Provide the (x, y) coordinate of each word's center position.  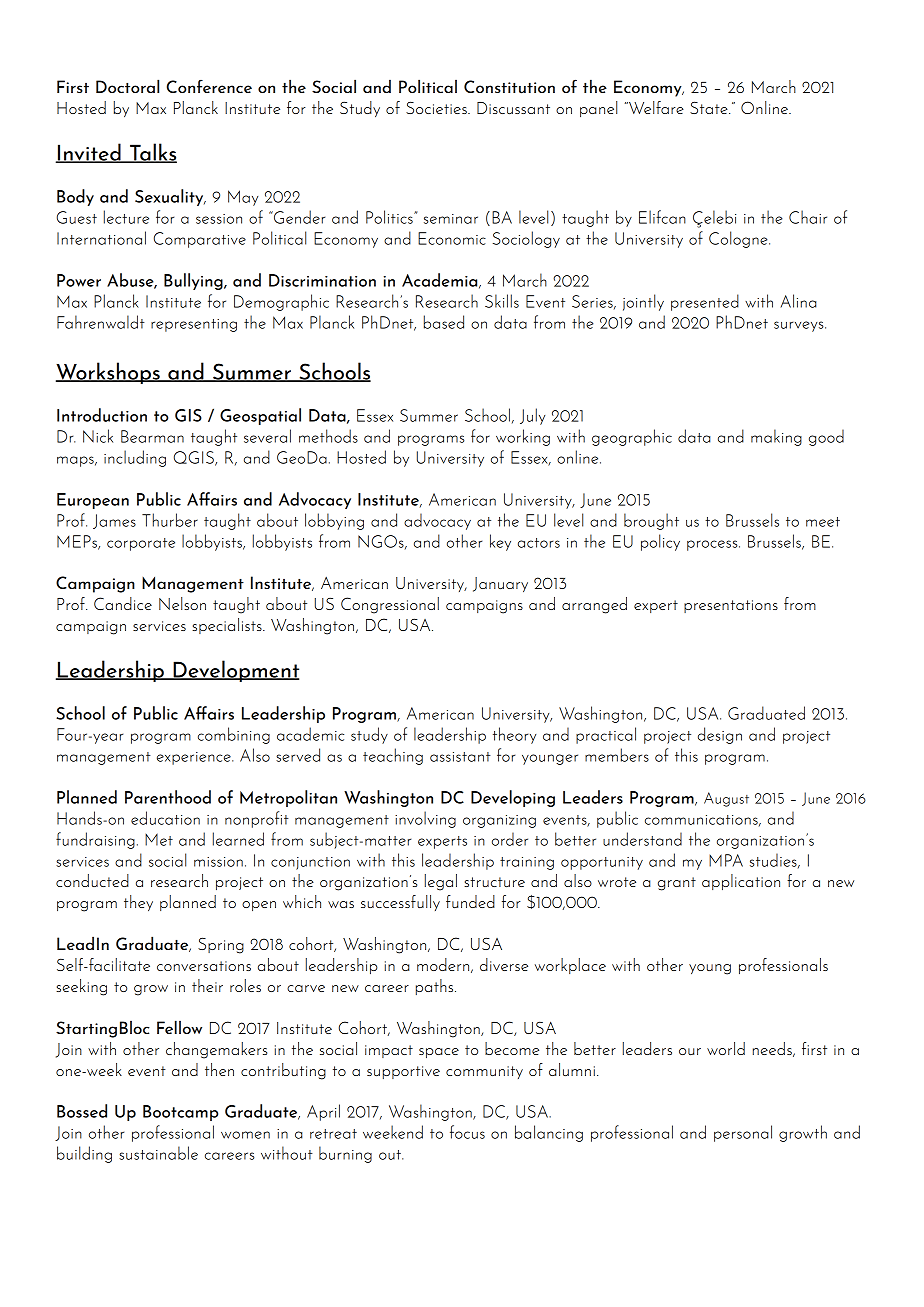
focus (467, 1132)
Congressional (390, 605)
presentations (731, 606)
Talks (152, 153)
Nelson (182, 603)
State (710, 107)
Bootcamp (180, 1113)
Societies (437, 107)
